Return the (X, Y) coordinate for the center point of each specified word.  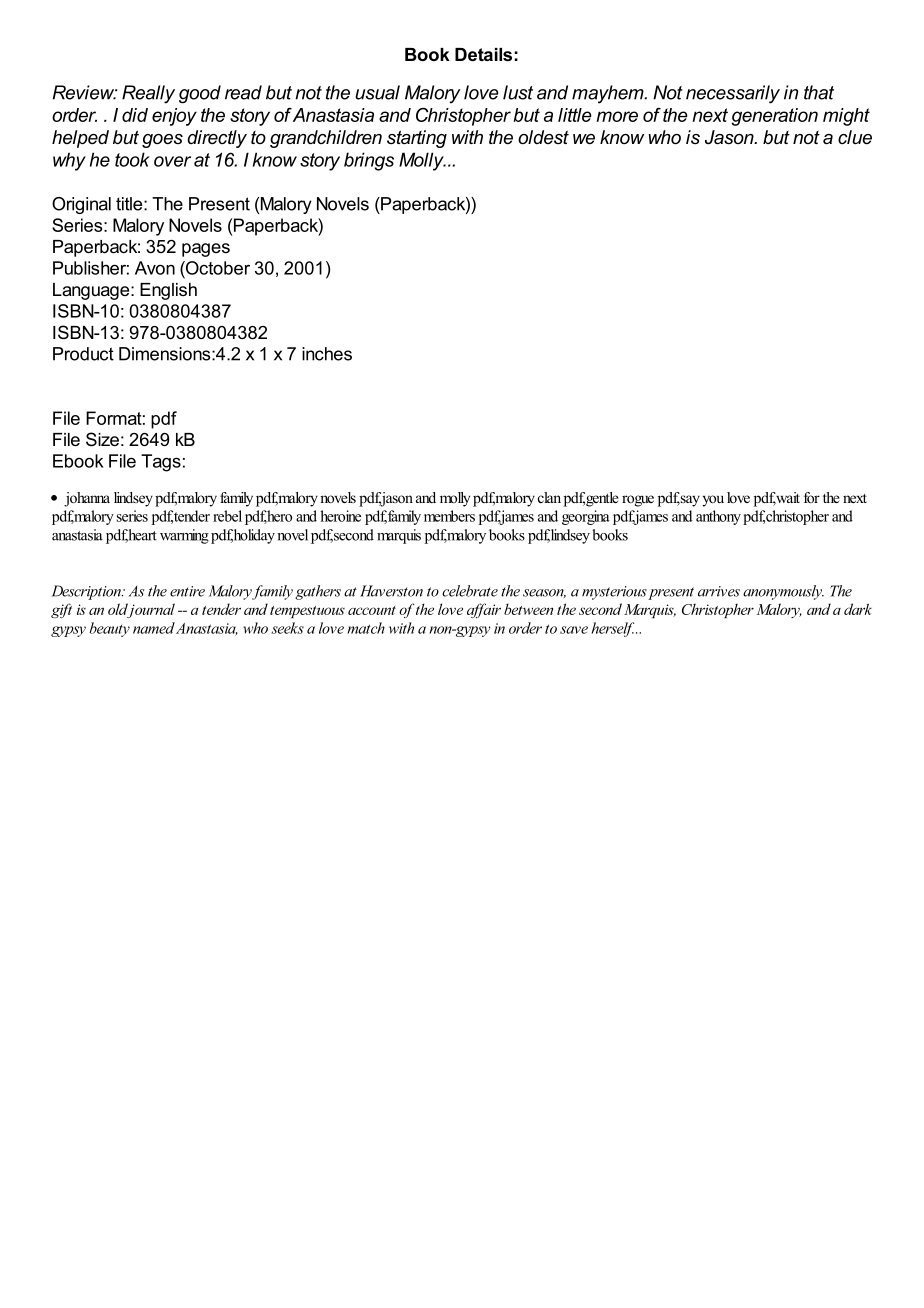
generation (774, 117)
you (713, 501)
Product (83, 354)
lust (518, 92)
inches (327, 354)
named (154, 628)
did (135, 115)
